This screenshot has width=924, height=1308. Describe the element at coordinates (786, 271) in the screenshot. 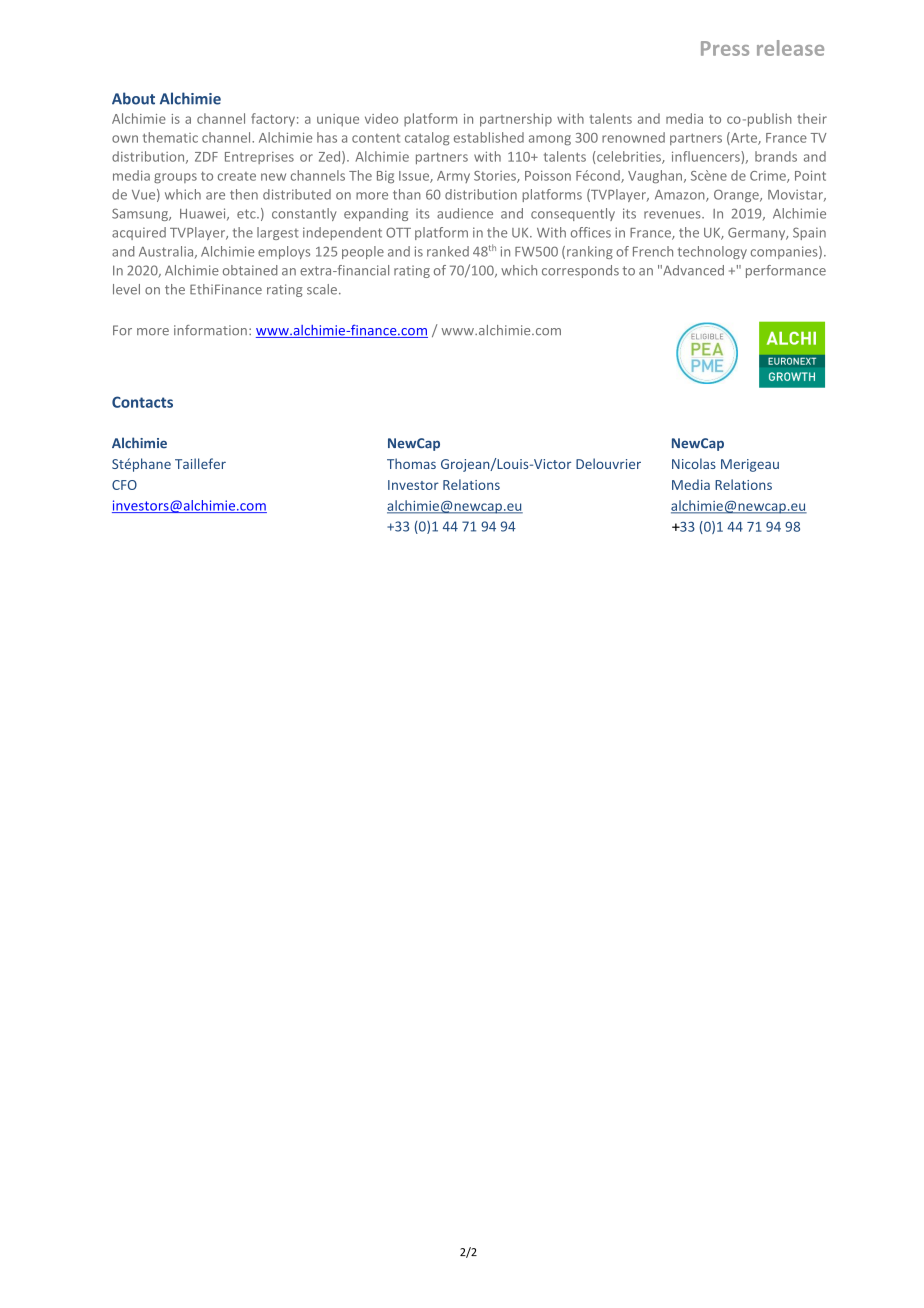

I see `performance` at that location.
